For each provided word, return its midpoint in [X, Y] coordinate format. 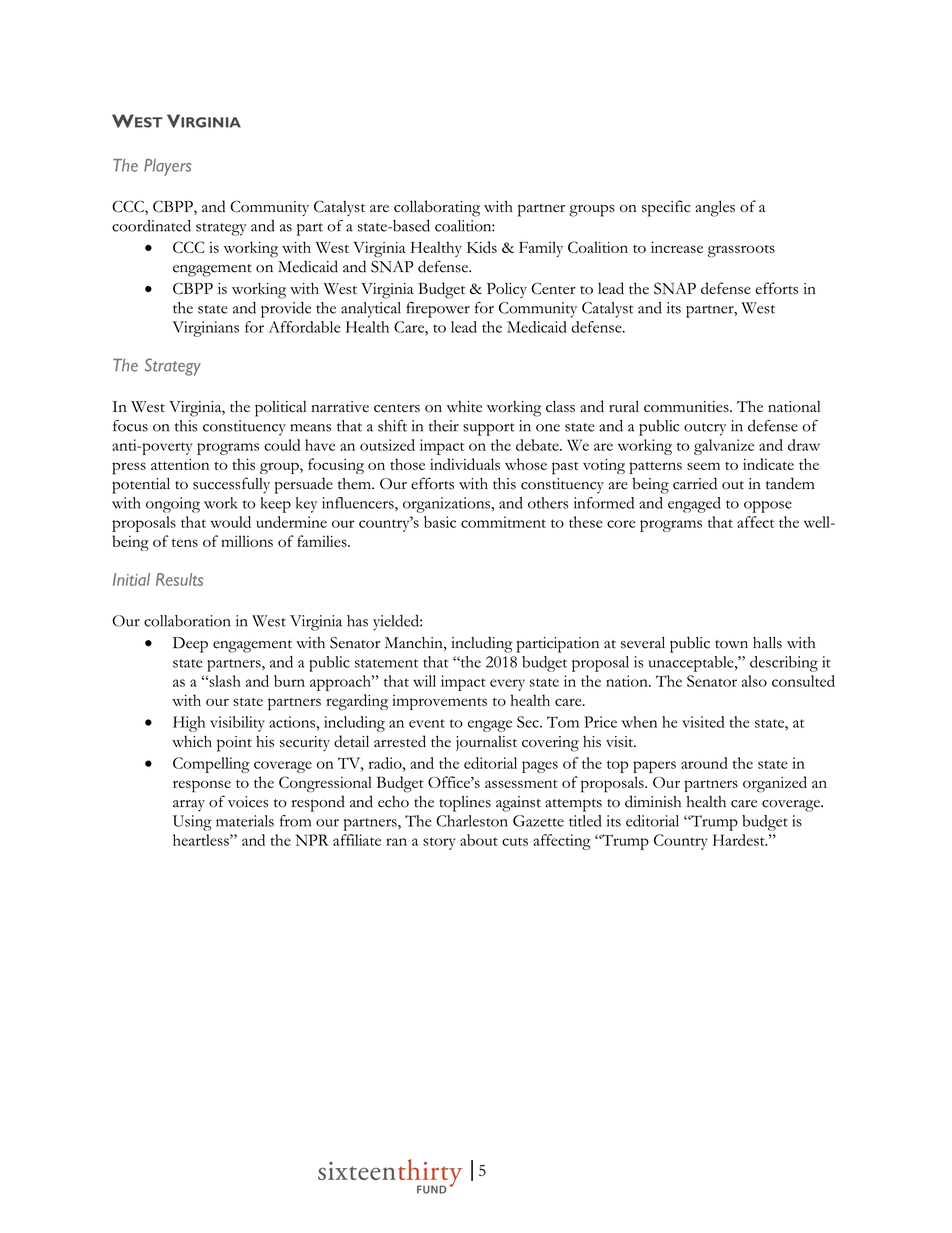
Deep [190, 645]
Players [168, 167]
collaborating [437, 208]
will [424, 681]
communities [687, 407]
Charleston [472, 821]
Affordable [305, 327]
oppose [768, 507]
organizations [447, 505]
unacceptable [692, 664]
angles [715, 208]
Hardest [740, 840]
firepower [438, 310]
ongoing [173, 505]
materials [245, 821]
